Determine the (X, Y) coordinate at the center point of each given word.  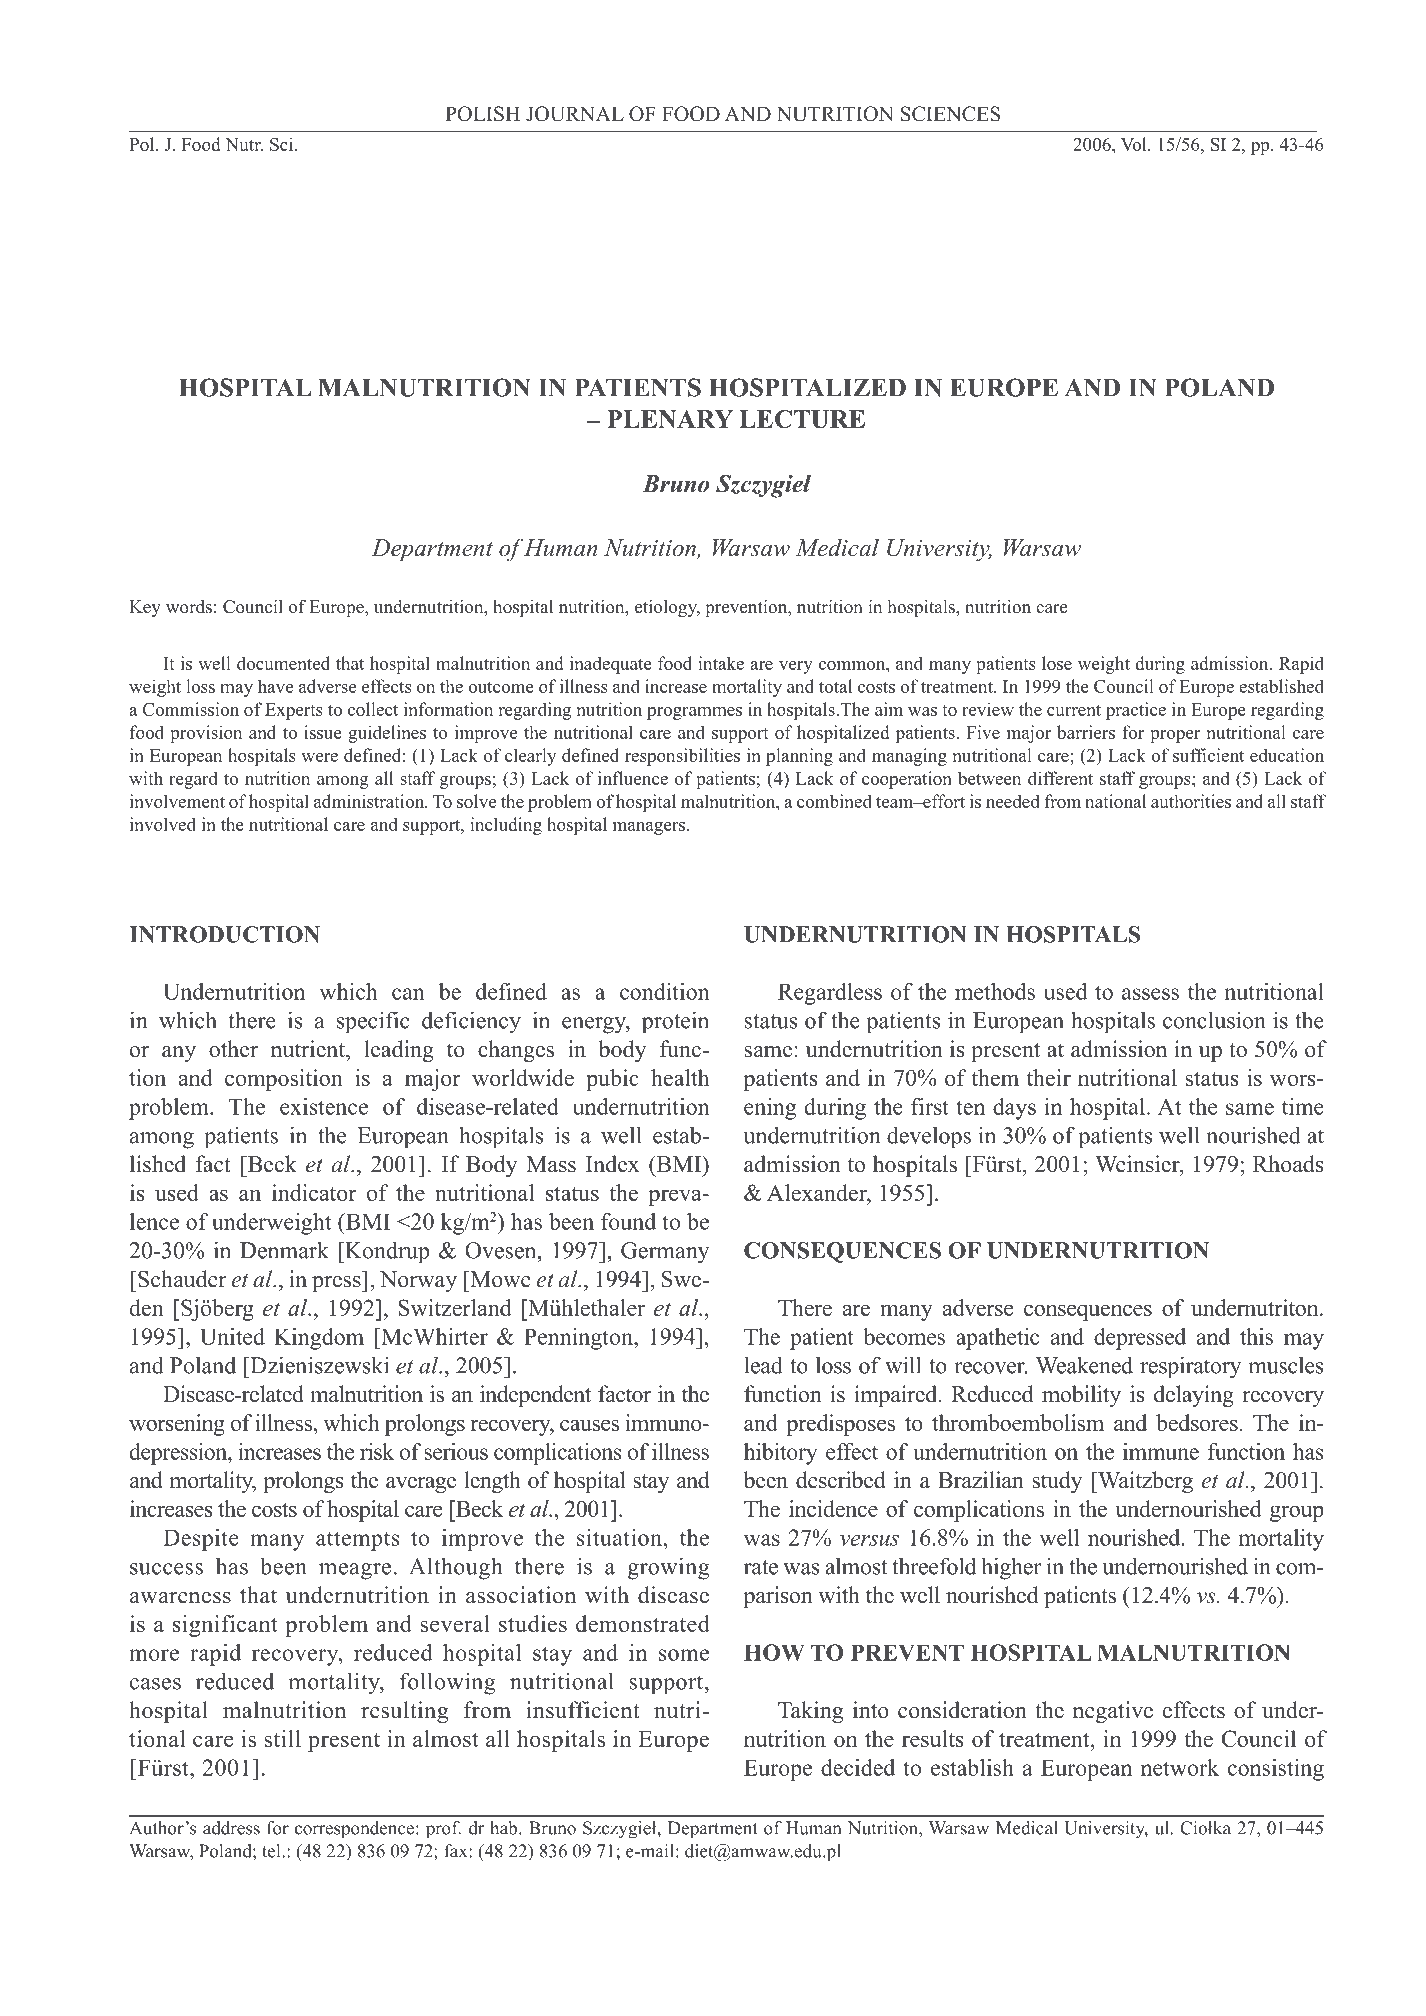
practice (1136, 711)
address (231, 1828)
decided (858, 1767)
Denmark (284, 1250)
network (1180, 1767)
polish (482, 114)
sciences (950, 114)
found (628, 1221)
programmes (694, 713)
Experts (294, 711)
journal (575, 114)
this (1256, 1336)
